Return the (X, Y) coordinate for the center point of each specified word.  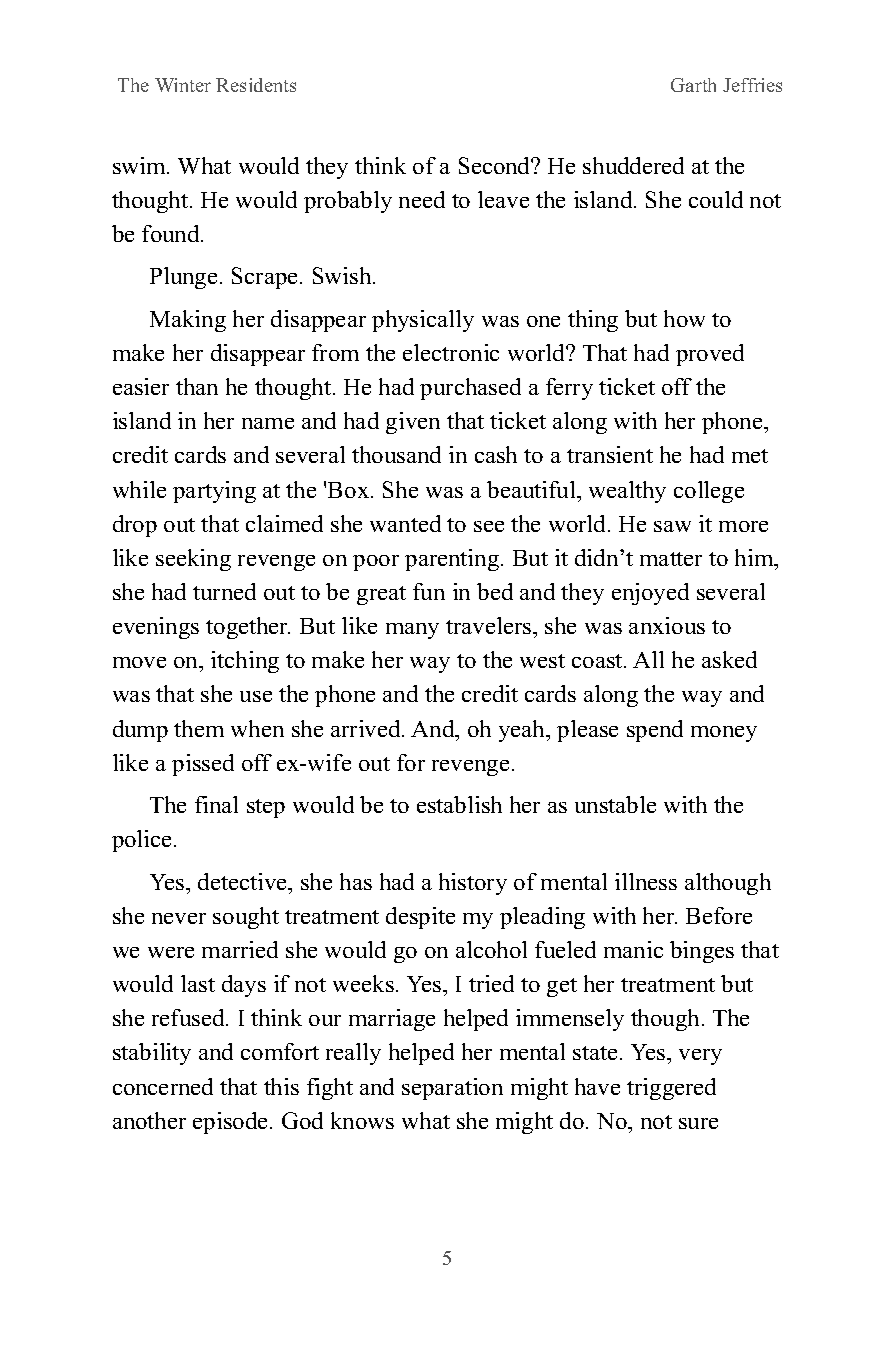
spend (655, 731)
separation (452, 1089)
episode (232, 1123)
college (709, 492)
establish (459, 804)
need (422, 199)
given (413, 423)
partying (214, 492)
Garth (693, 85)
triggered (671, 1089)
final (216, 804)
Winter (183, 85)
